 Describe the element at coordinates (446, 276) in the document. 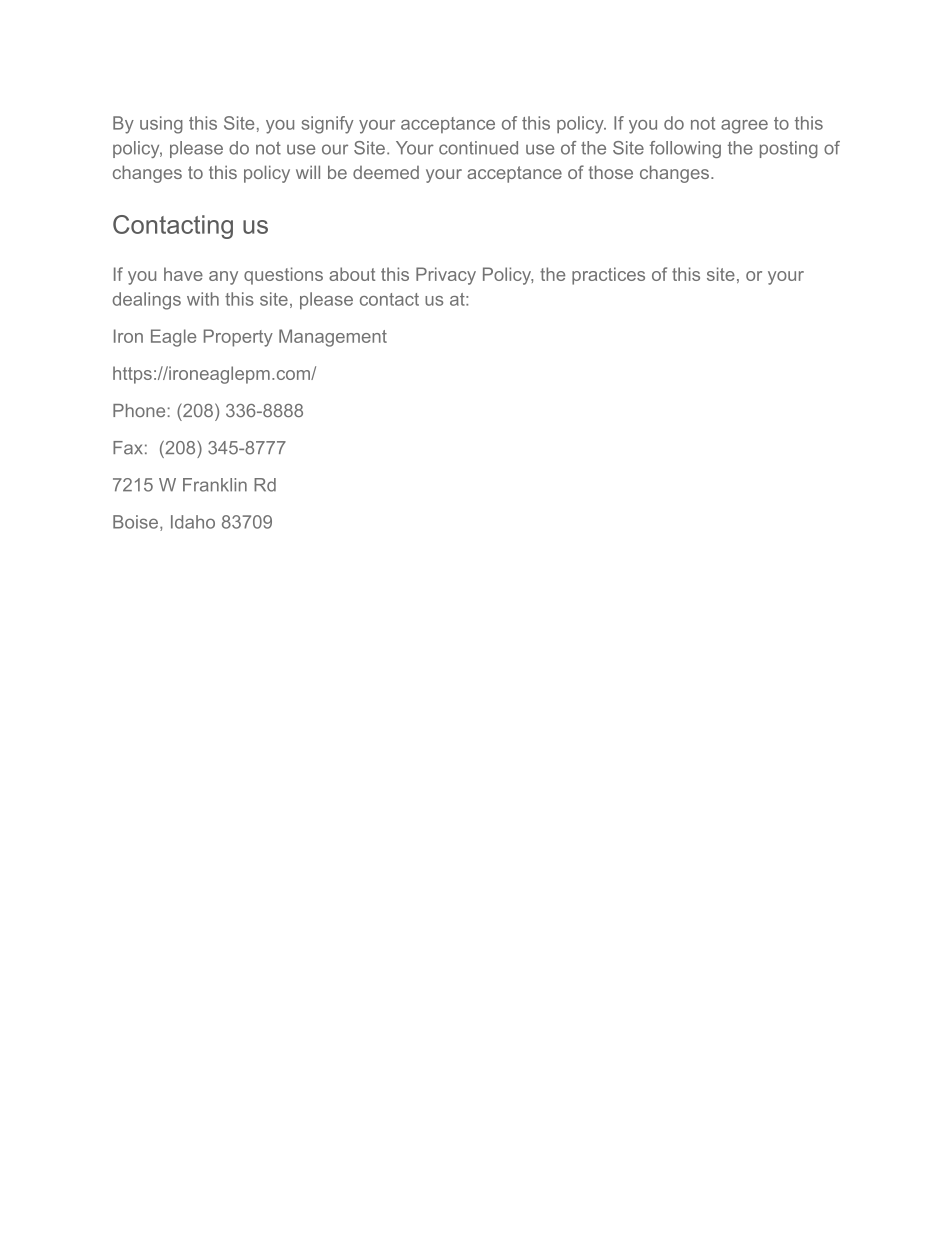

I see `Privacy` at that location.
